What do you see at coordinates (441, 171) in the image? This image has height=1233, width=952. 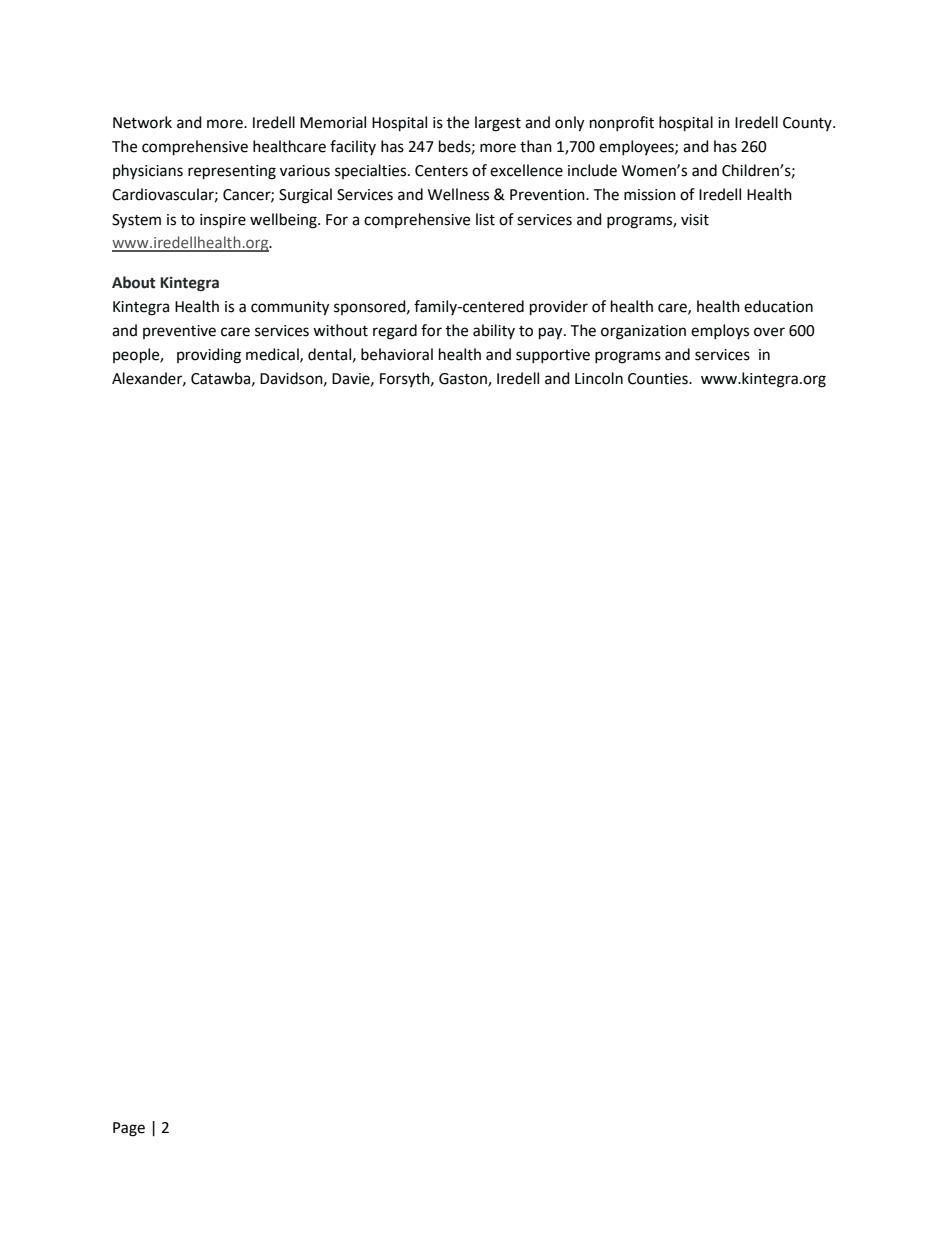 I see `Centers` at bounding box center [441, 171].
